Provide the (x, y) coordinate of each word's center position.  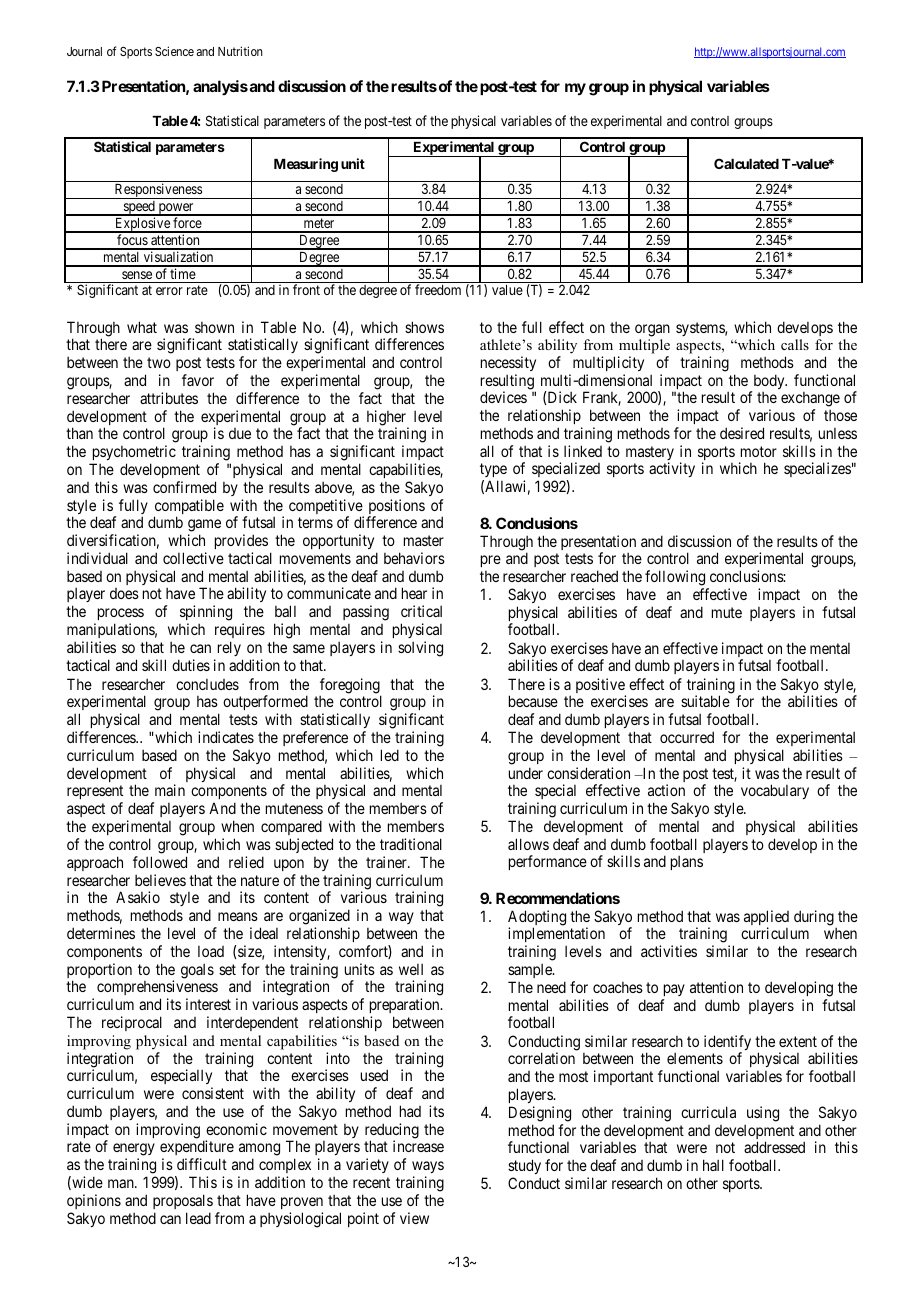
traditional (411, 844)
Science (174, 51)
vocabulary (775, 791)
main (170, 790)
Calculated (746, 163)
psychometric (133, 454)
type (493, 472)
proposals (183, 1201)
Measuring (306, 165)
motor (759, 451)
